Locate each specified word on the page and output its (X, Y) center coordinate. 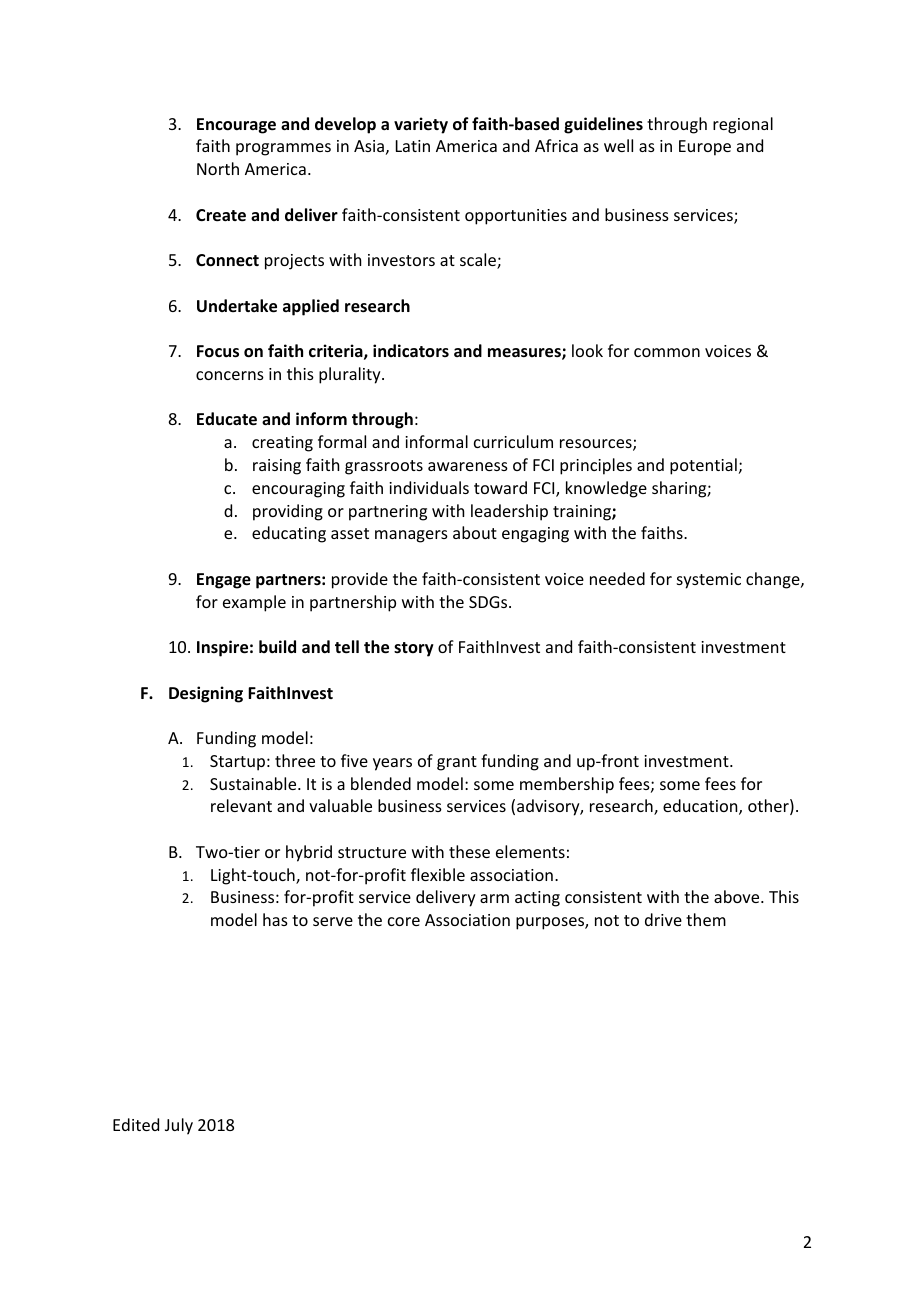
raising (277, 467)
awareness (468, 466)
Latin (413, 146)
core (404, 921)
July (179, 1126)
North (218, 168)
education (701, 807)
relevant (241, 805)
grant (457, 763)
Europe (705, 148)
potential (703, 466)
